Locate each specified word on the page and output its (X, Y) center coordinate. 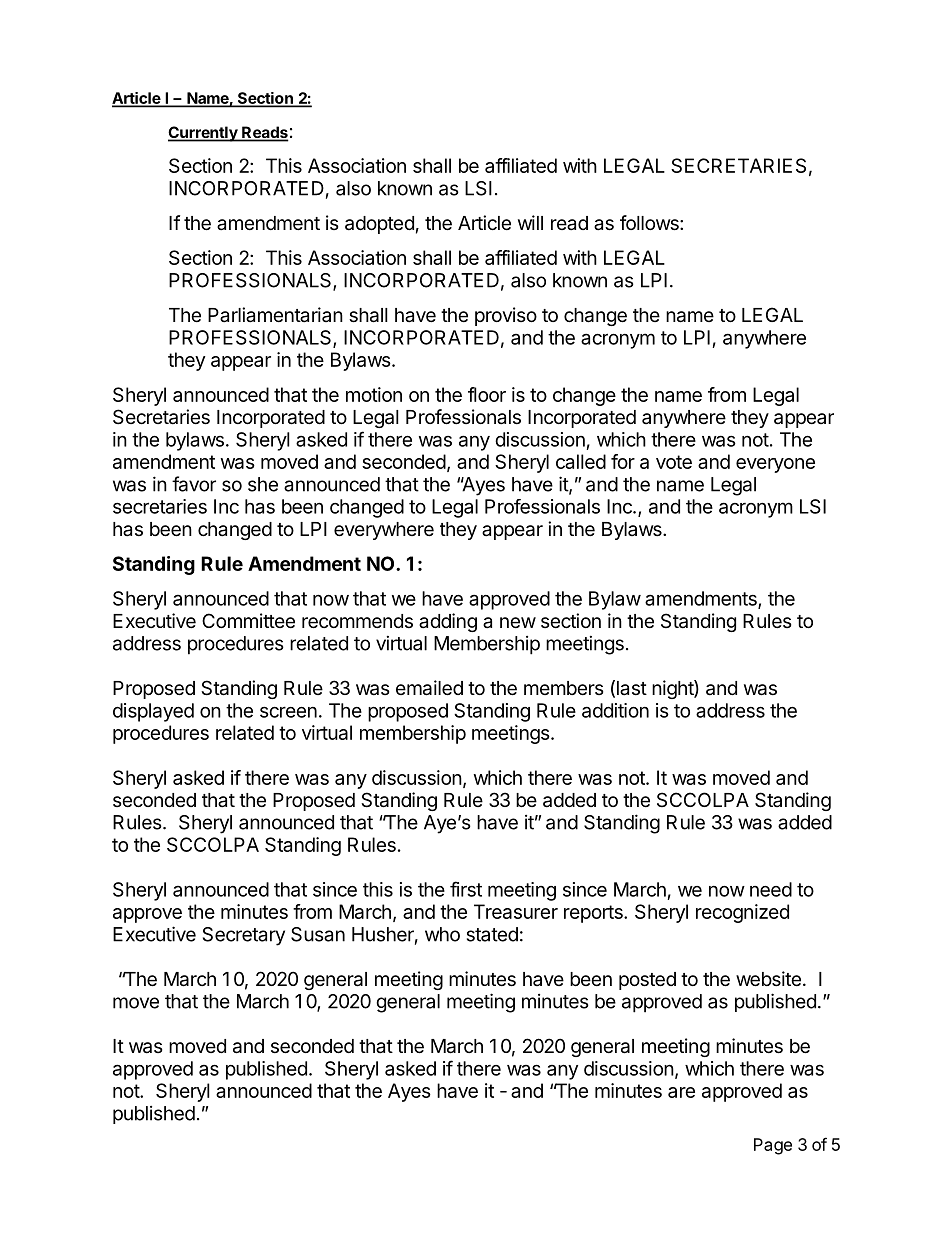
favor (194, 484)
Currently (204, 134)
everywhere (384, 531)
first (466, 889)
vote (674, 462)
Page (773, 1146)
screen (288, 712)
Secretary (244, 936)
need (771, 889)
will (530, 222)
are (681, 1092)
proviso (506, 316)
